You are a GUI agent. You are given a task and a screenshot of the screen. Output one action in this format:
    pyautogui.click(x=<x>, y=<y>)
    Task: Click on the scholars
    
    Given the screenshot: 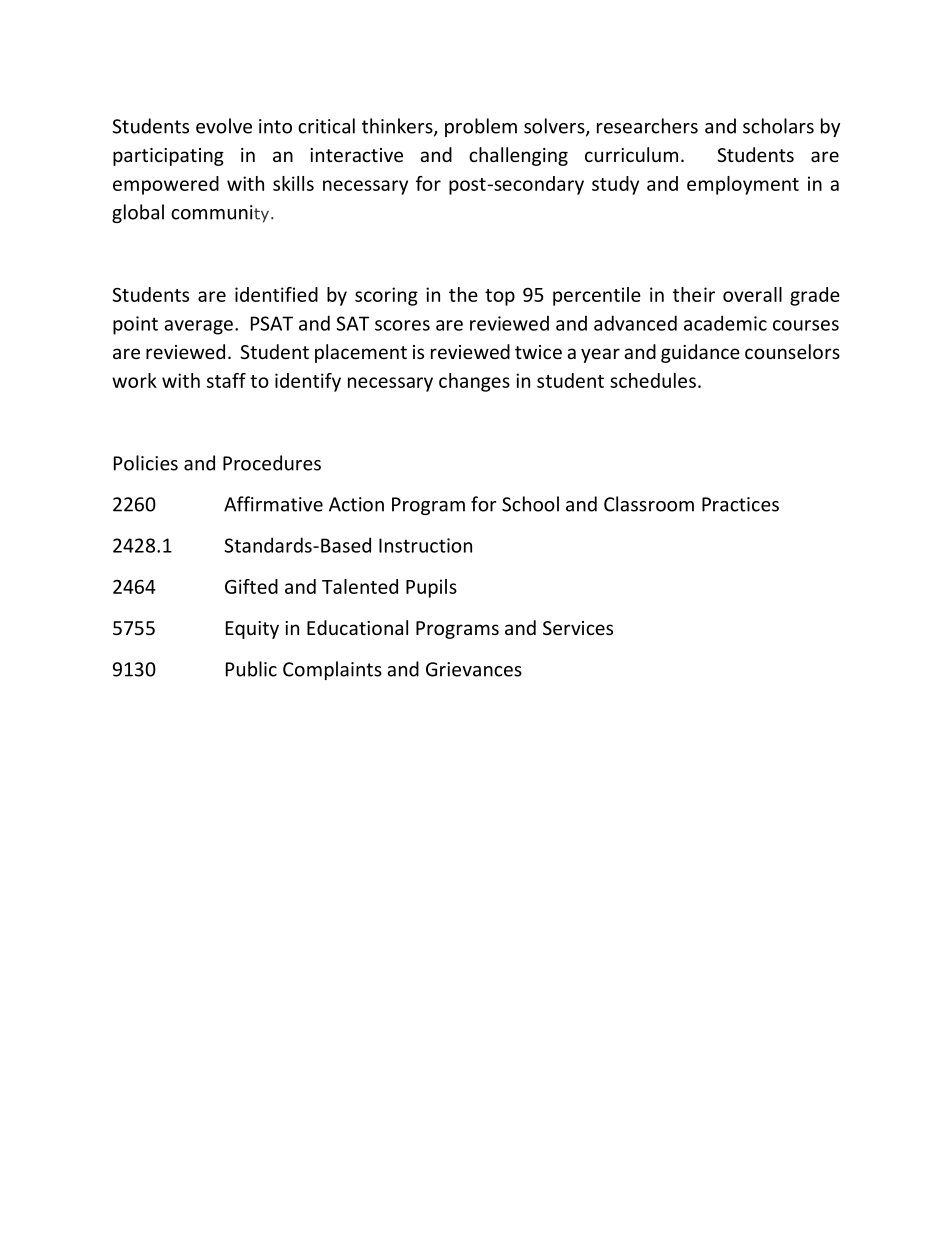 What is the action you would take?
    pyautogui.click(x=778, y=126)
